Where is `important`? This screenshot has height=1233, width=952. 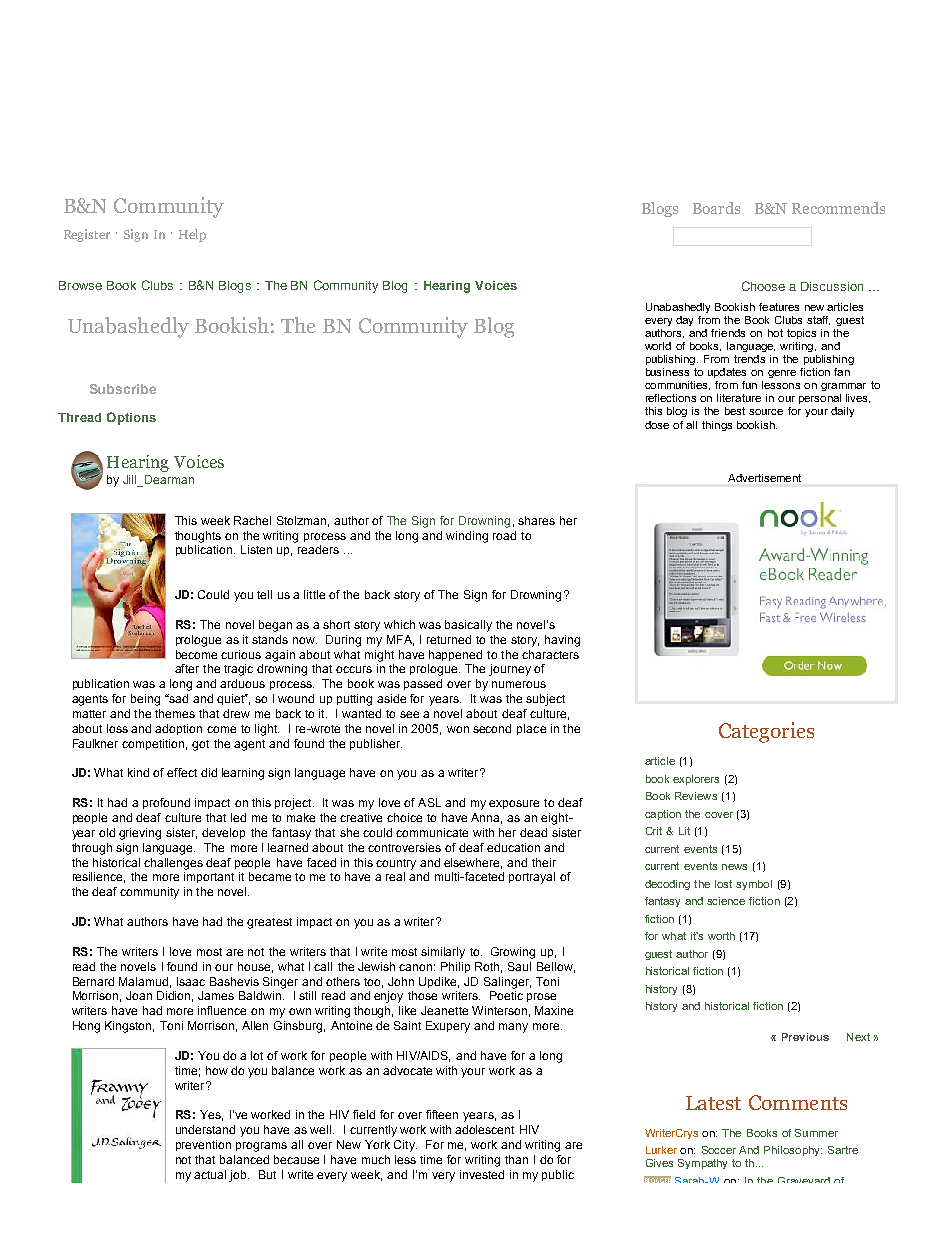
important is located at coordinates (209, 877).
